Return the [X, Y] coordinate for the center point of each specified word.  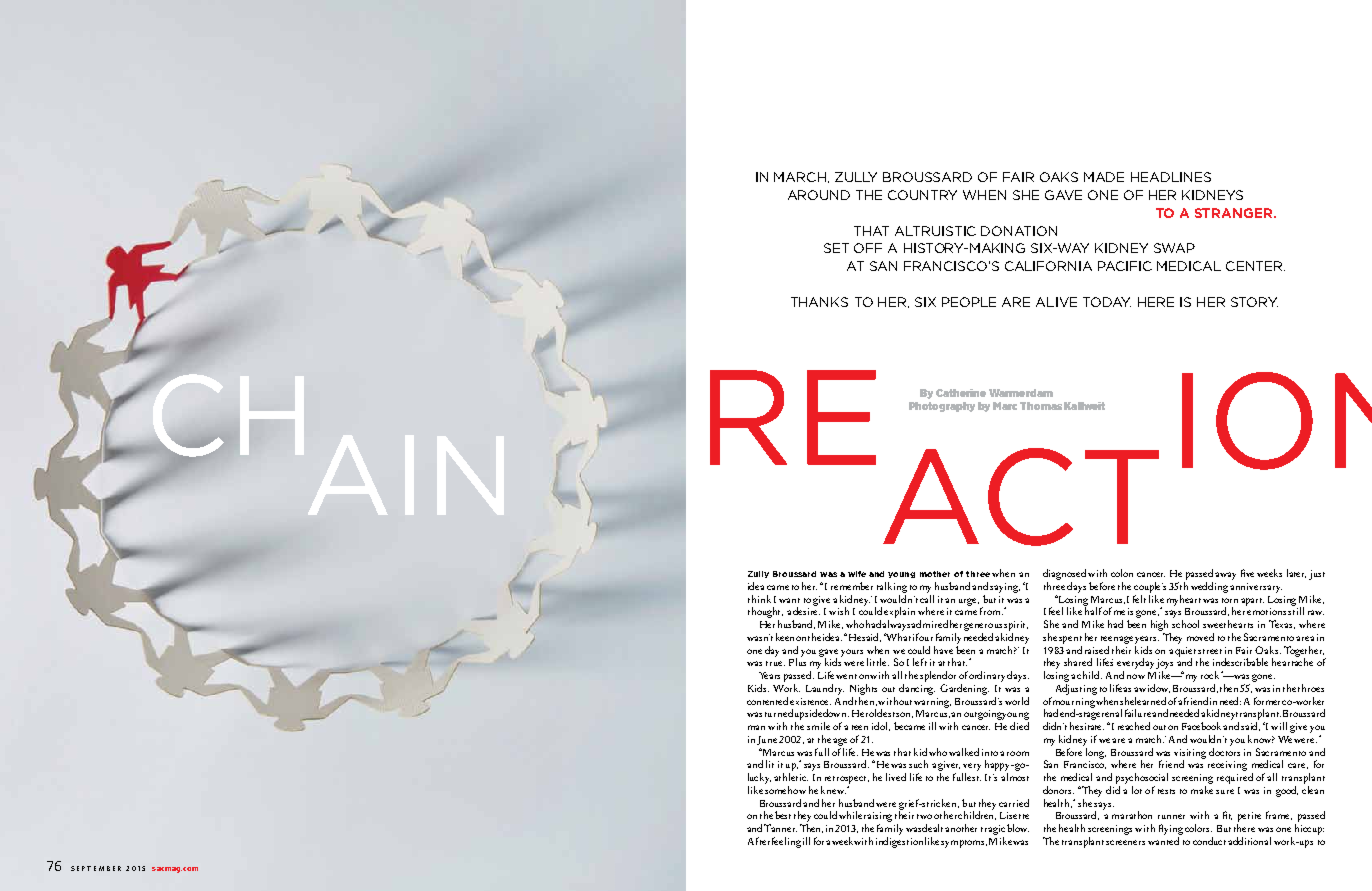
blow [1018, 828]
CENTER [1255, 266]
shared [1078, 662]
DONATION [1019, 231]
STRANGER [1235, 213]
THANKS [819, 302]
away [1225, 576]
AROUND [819, 195]
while [850, 815]
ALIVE [1056, 302]
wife [857, 574]
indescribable [1240, 662]
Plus [797, 661]
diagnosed [1064, 574]
